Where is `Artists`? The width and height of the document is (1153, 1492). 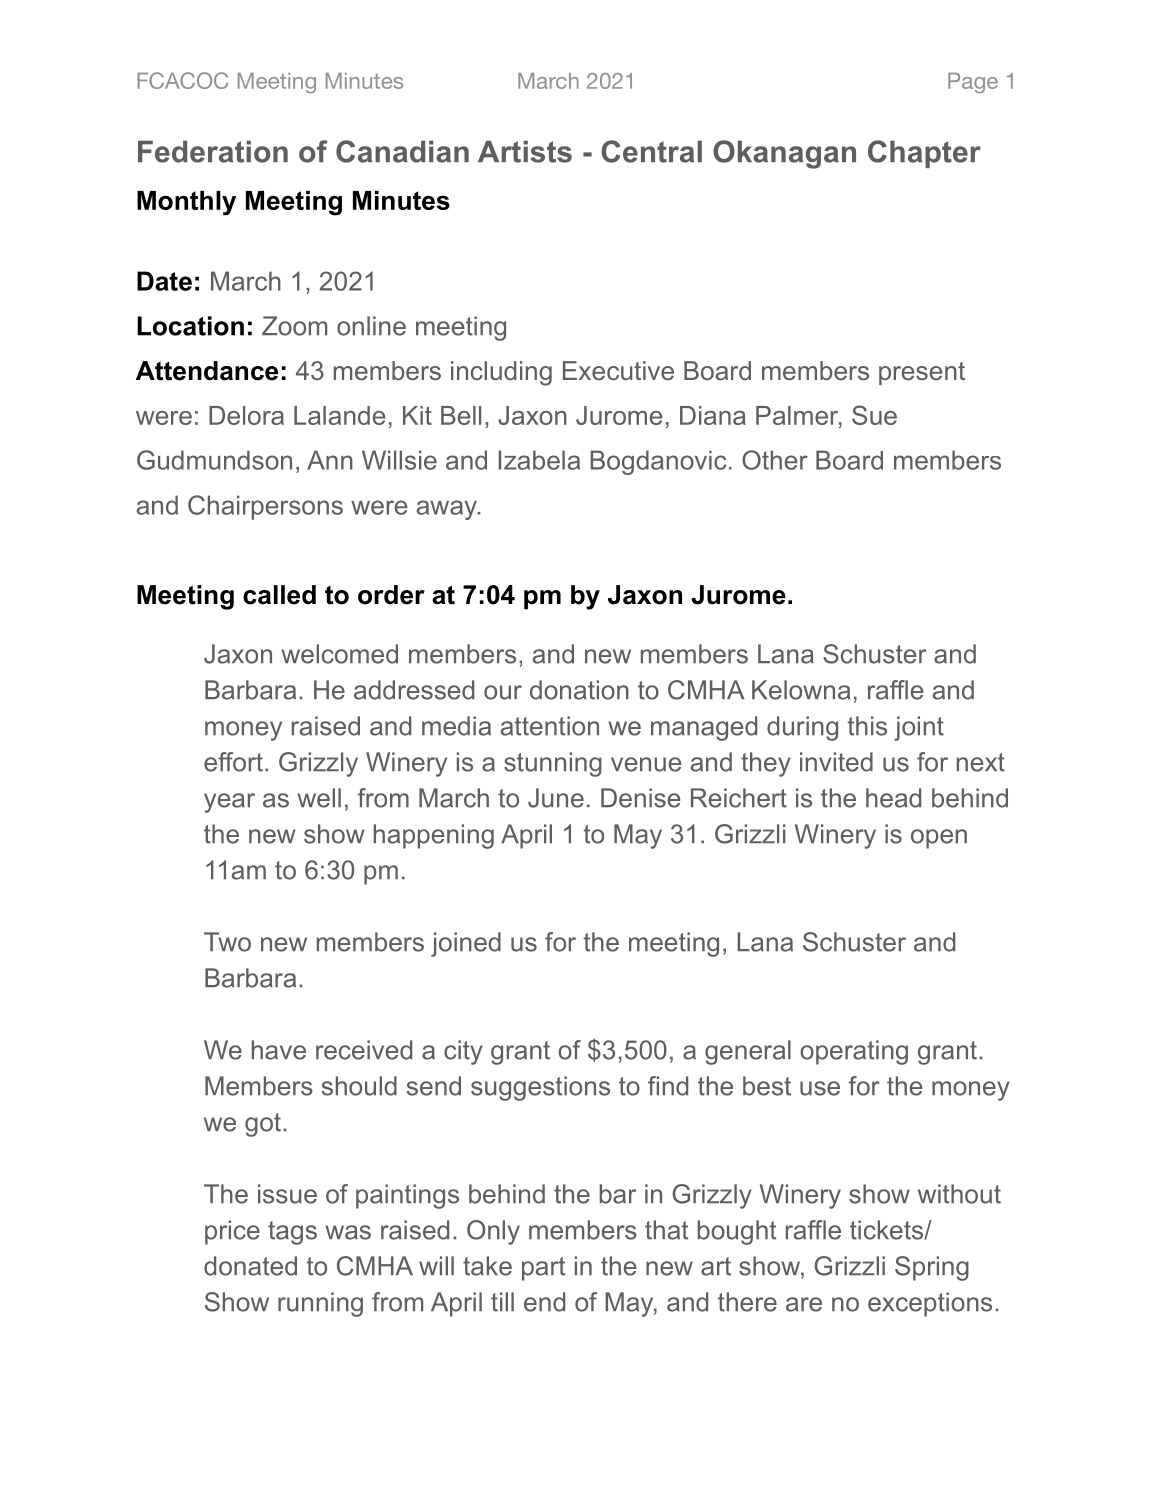
Artists is located at coordinates (525, 151).
